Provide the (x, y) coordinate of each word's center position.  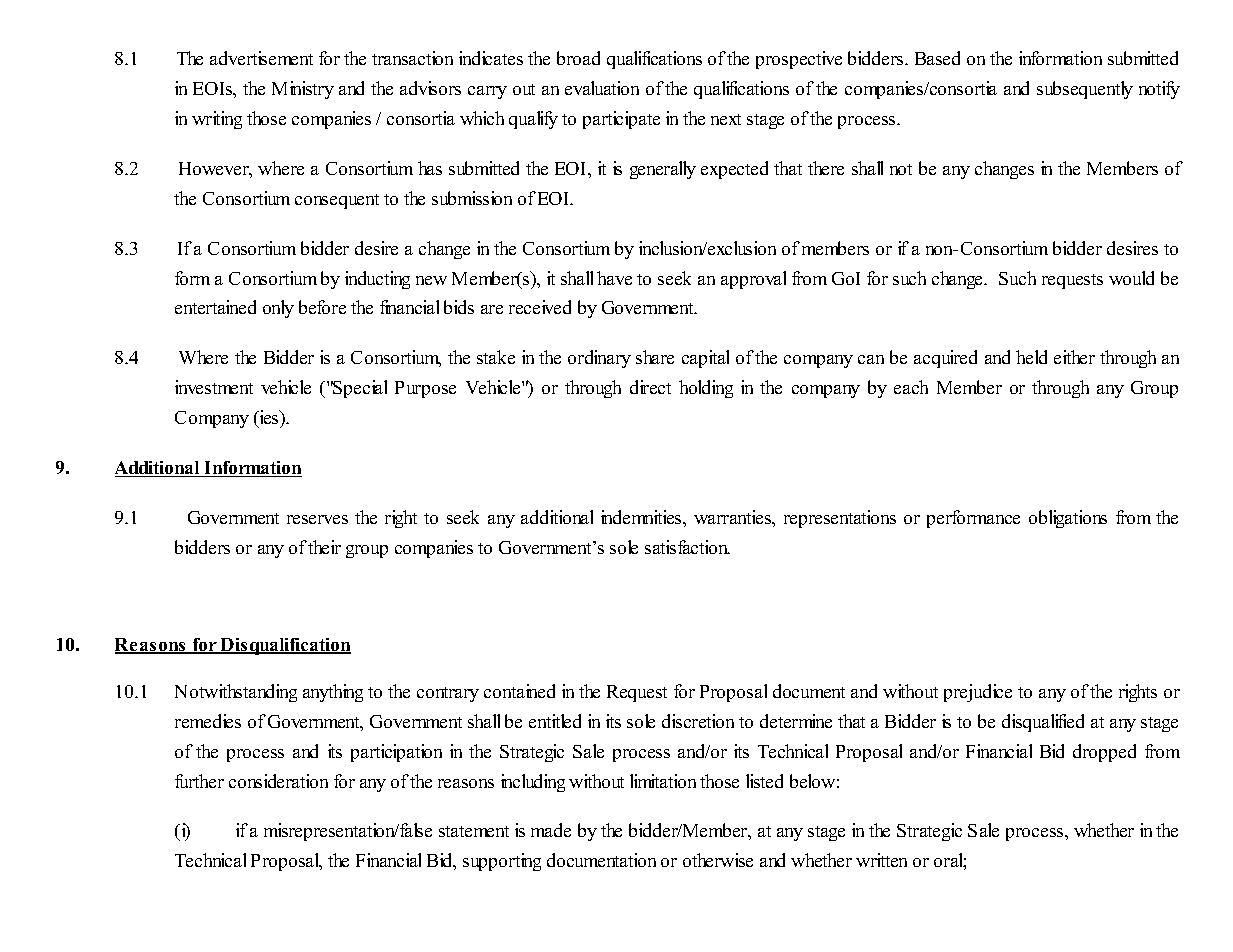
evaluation (602, 88)
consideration (278, 781)
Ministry (303, 90)
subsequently (1085, 90)
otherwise (718, 860)
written (881, 860)
